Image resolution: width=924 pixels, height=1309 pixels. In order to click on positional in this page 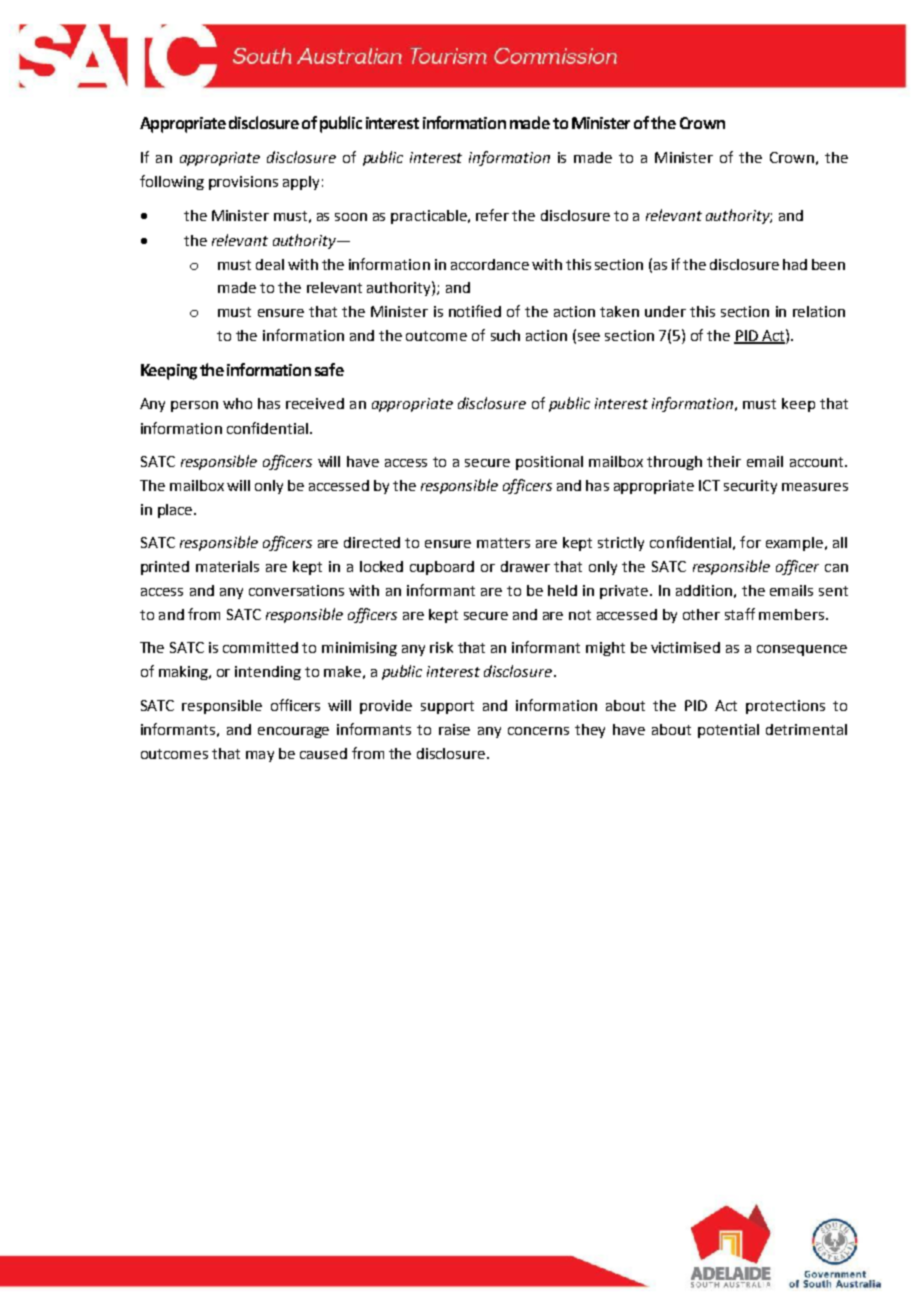, I will do `click(549, 463)`.
